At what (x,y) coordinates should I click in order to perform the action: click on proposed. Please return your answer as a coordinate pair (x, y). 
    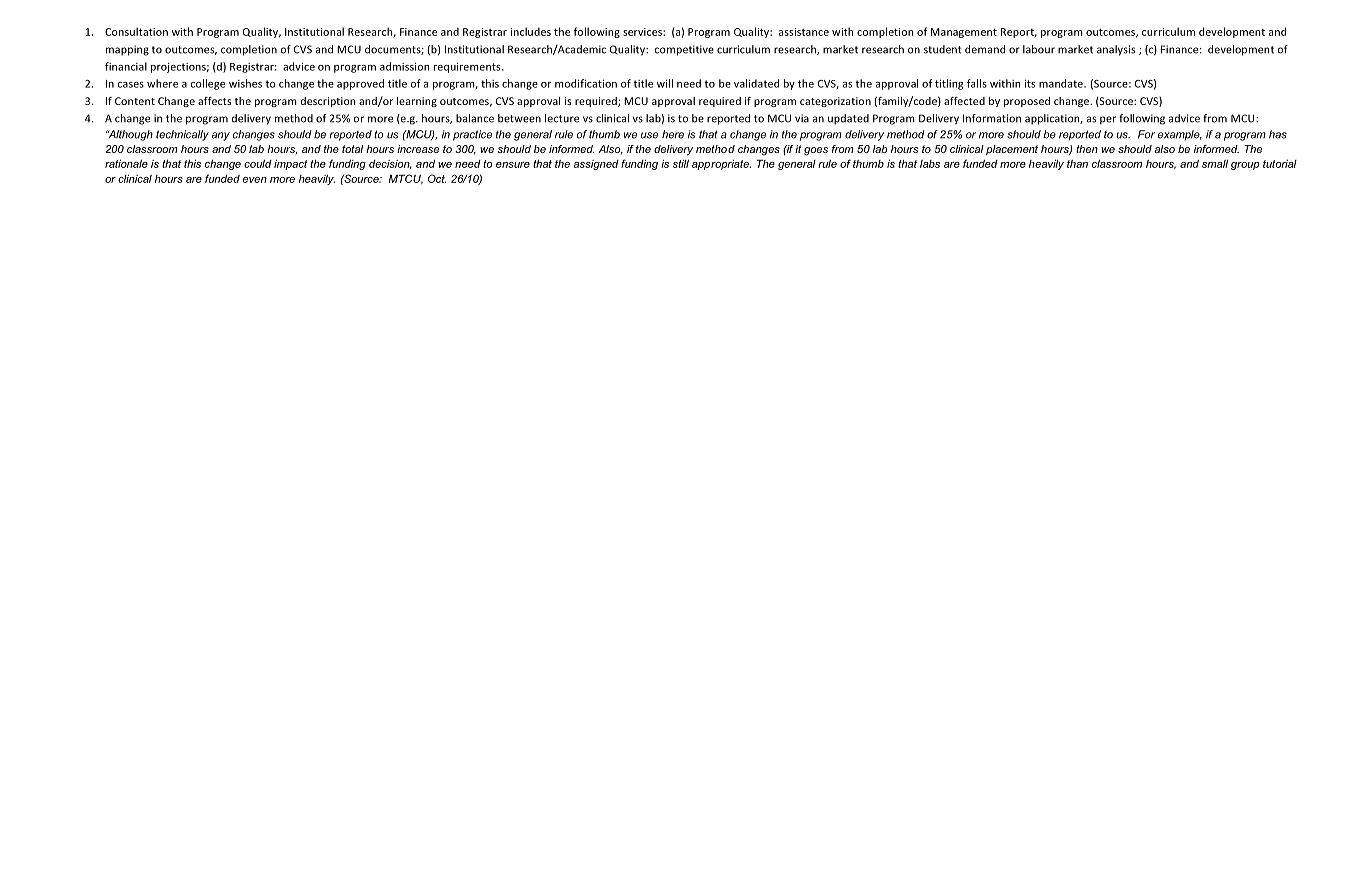
    Looking at the image, I should click on (1027, 102).
